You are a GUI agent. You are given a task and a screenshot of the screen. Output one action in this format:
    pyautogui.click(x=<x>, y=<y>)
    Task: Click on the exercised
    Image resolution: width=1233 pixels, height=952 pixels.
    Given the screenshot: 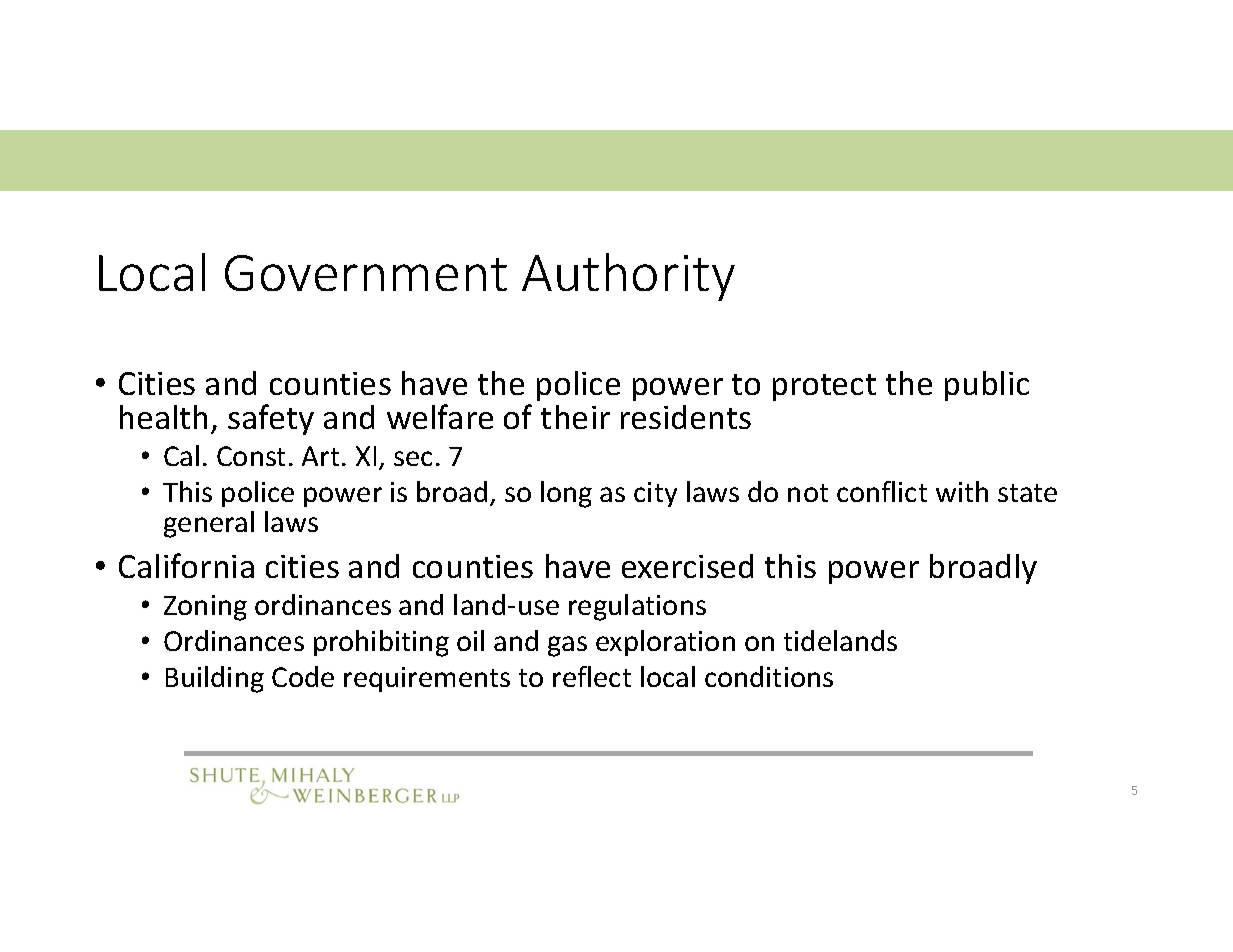 What is the action you would take?
    pyautogui.click(x=687, y=566)
